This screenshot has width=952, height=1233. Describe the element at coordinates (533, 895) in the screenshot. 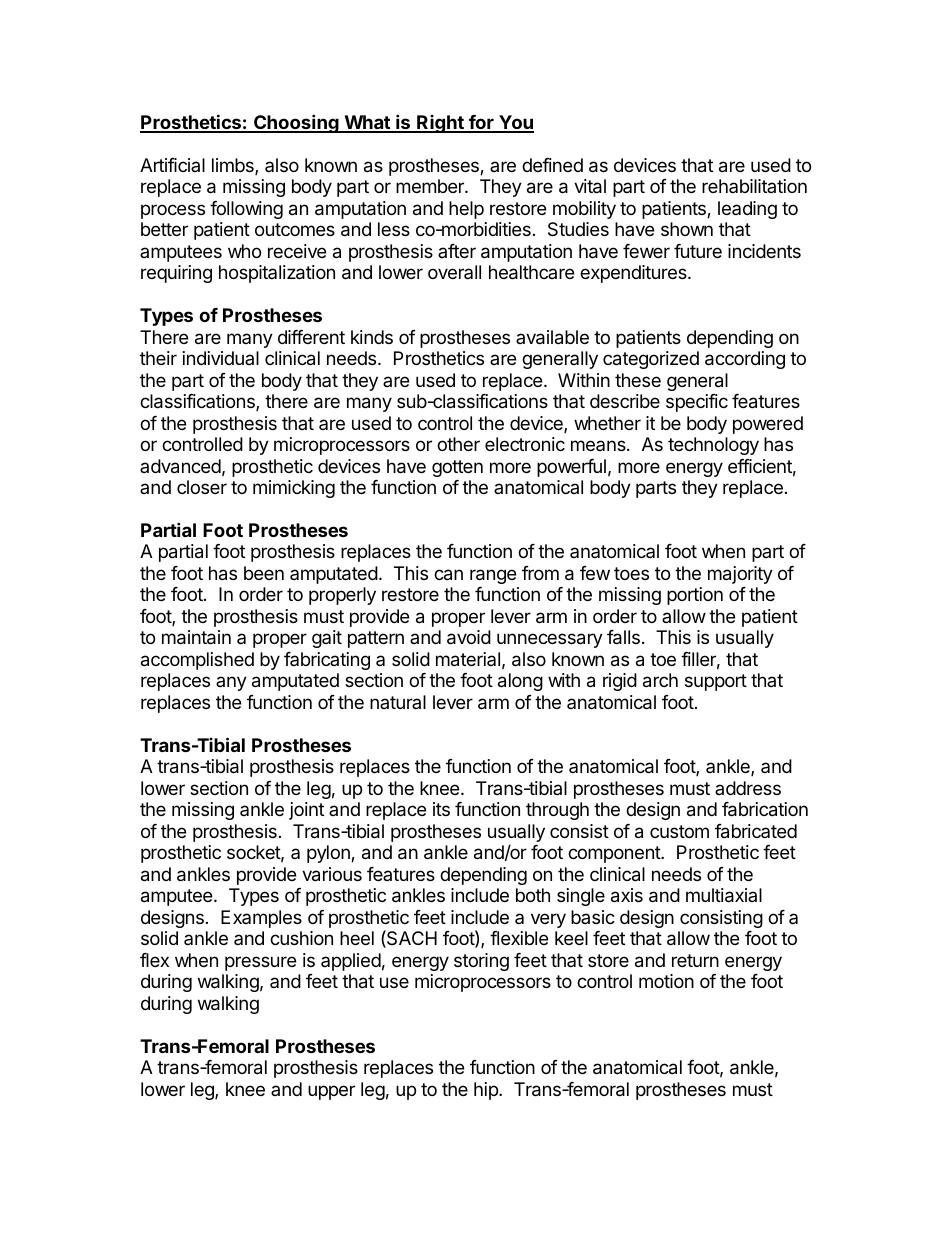

I see `both` at that location.
